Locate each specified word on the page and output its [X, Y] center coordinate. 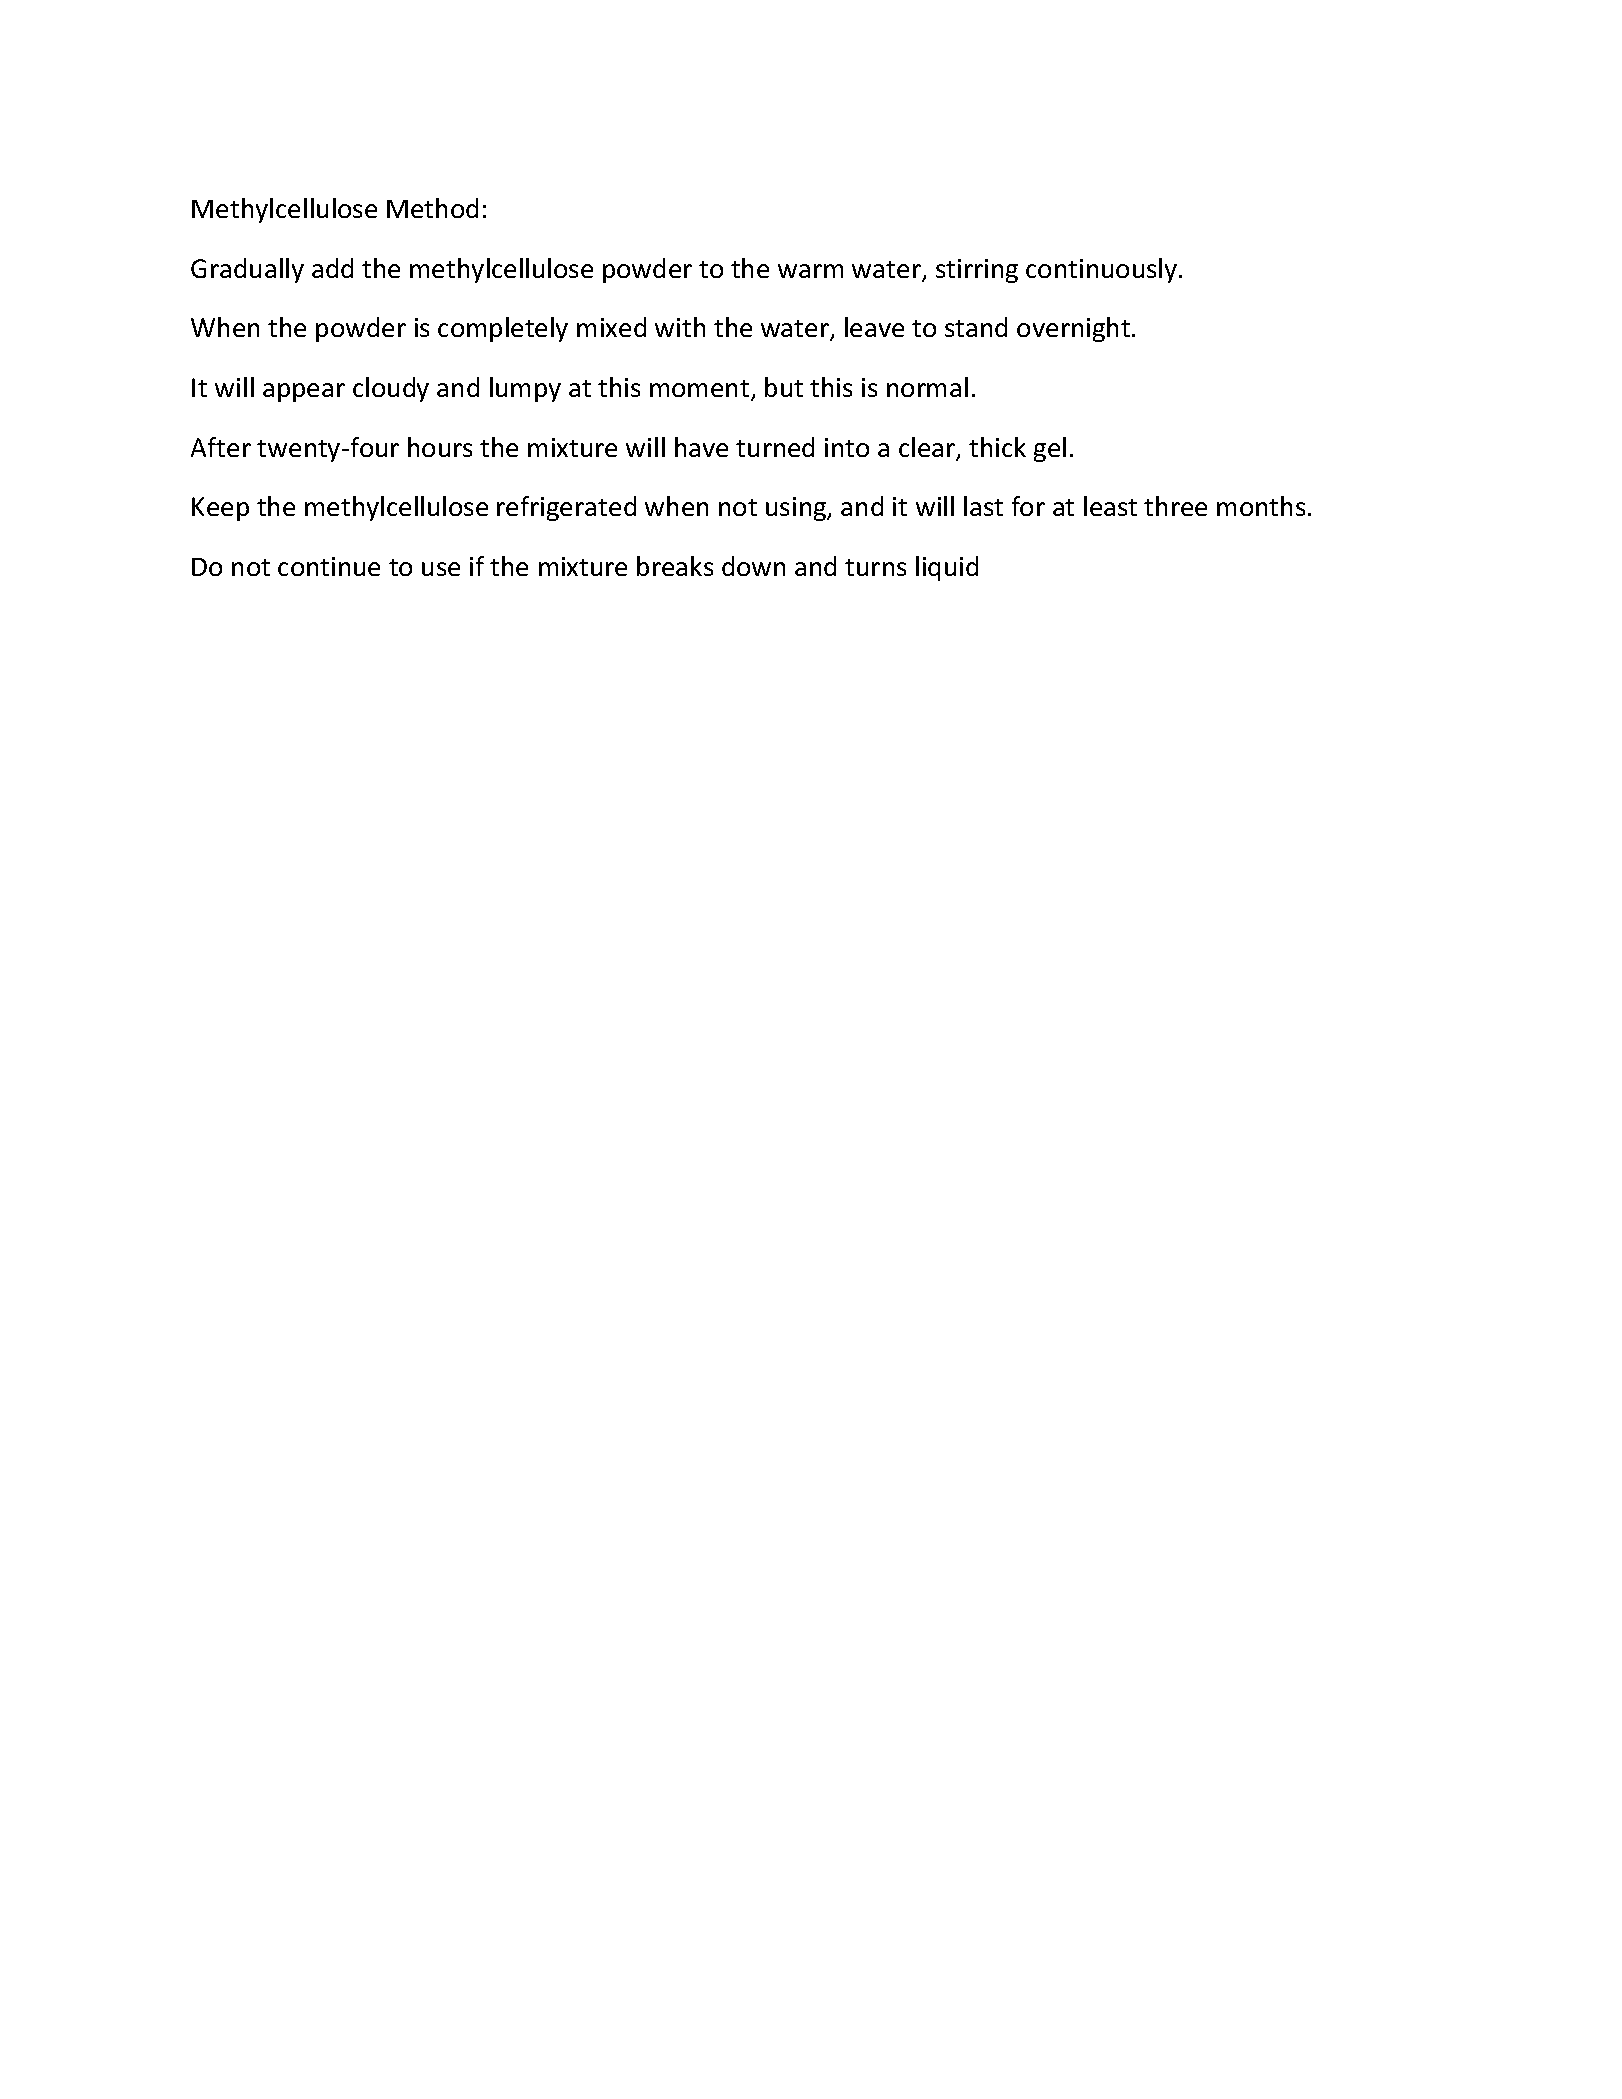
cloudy [391, 389]
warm [810, 271]
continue [329, 566]
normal [927, 387]
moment [701, 390]
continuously [1103, 270]
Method [432, 208]
